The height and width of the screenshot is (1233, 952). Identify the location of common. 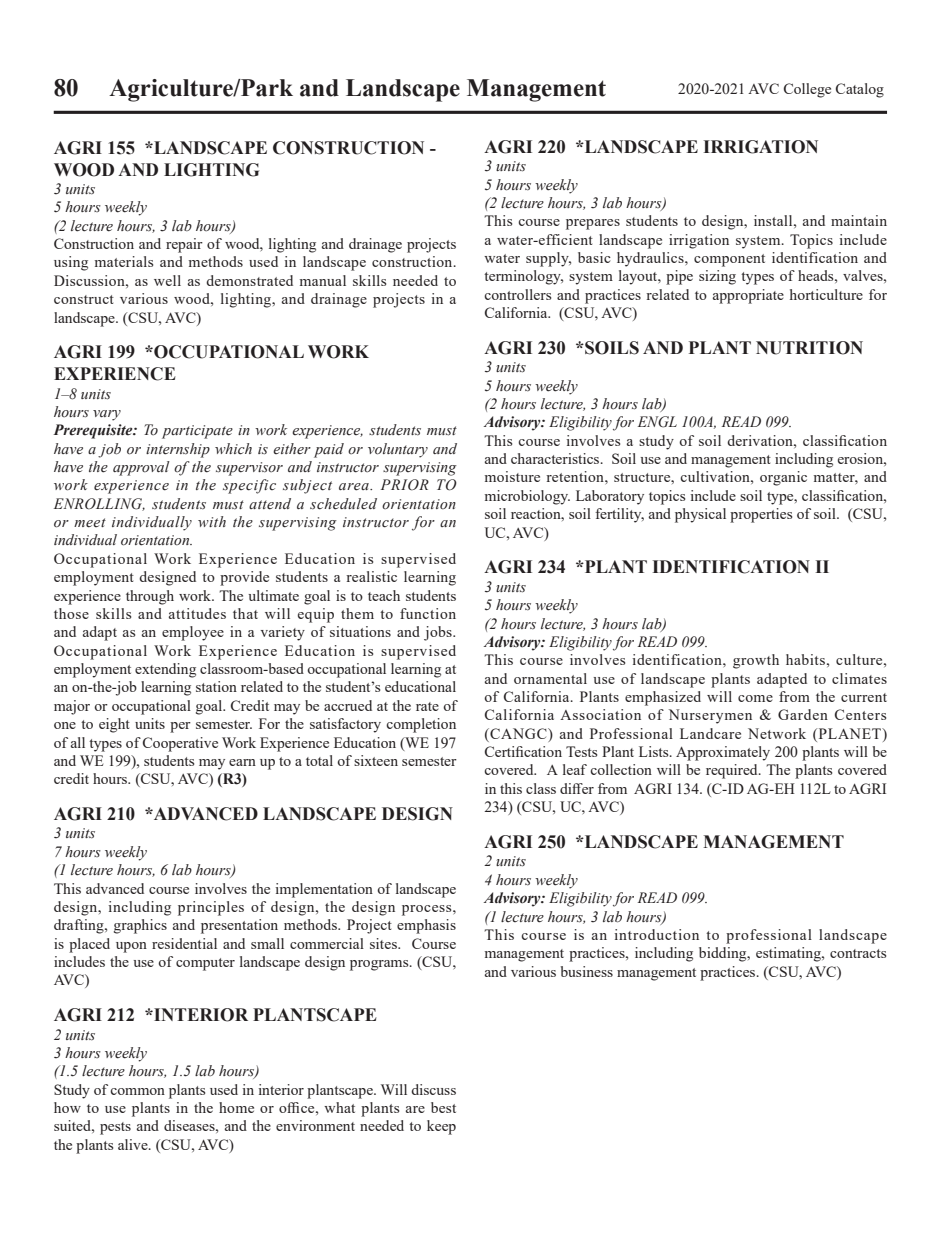
(137, 1091).
